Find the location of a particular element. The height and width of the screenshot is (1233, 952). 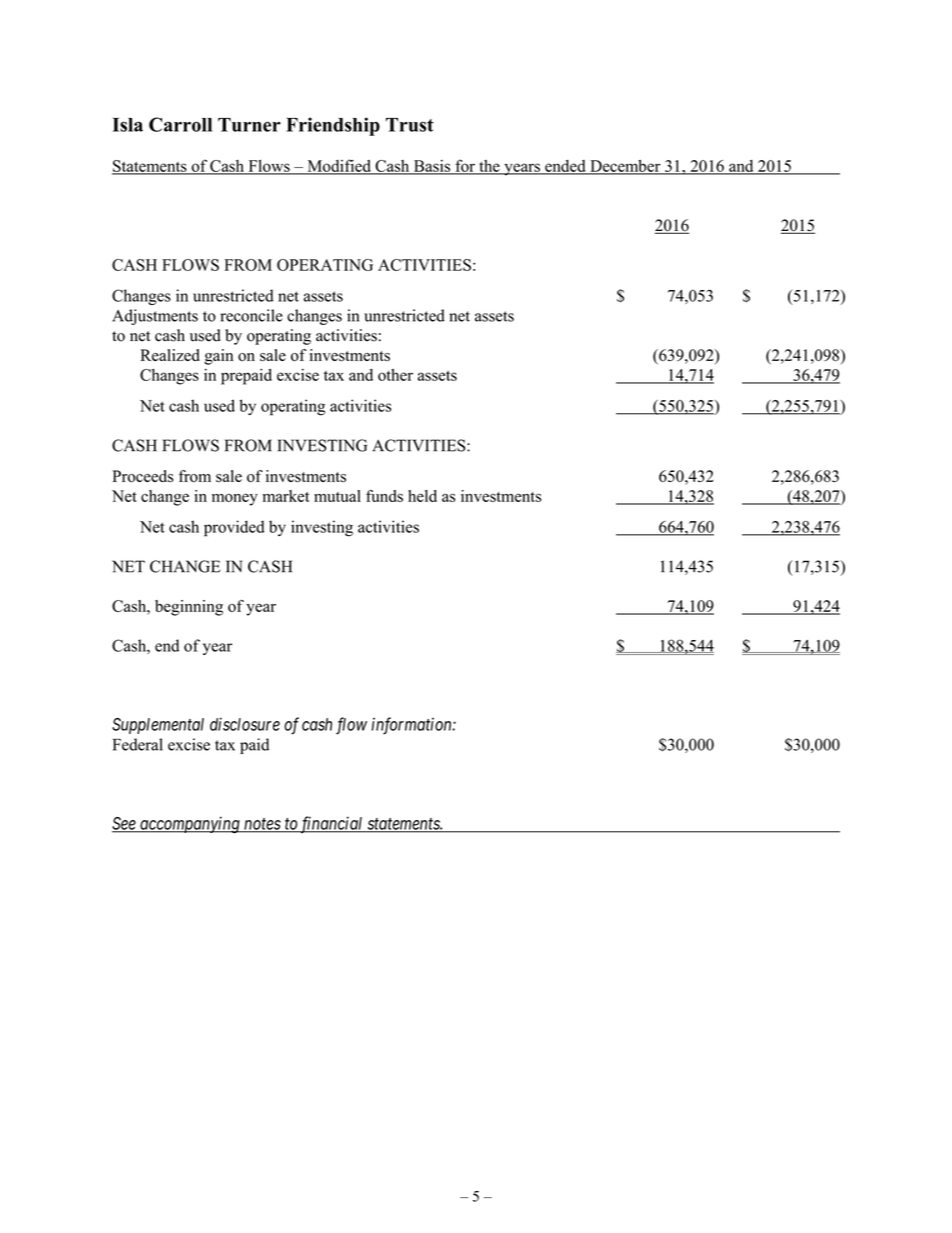

funds is located at coordinates (384, 496).
